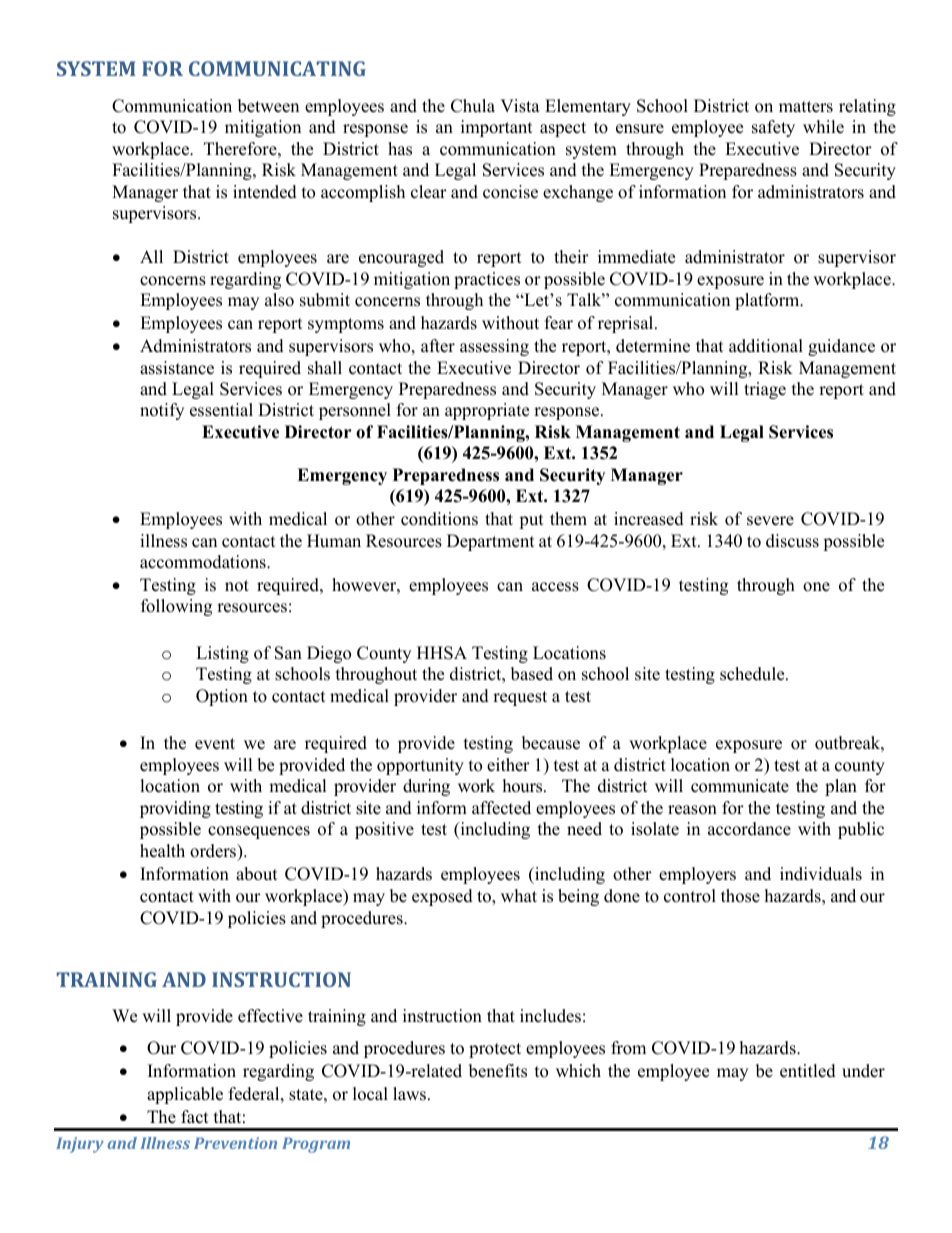  I want to click on fact, so click(195, 1117).
